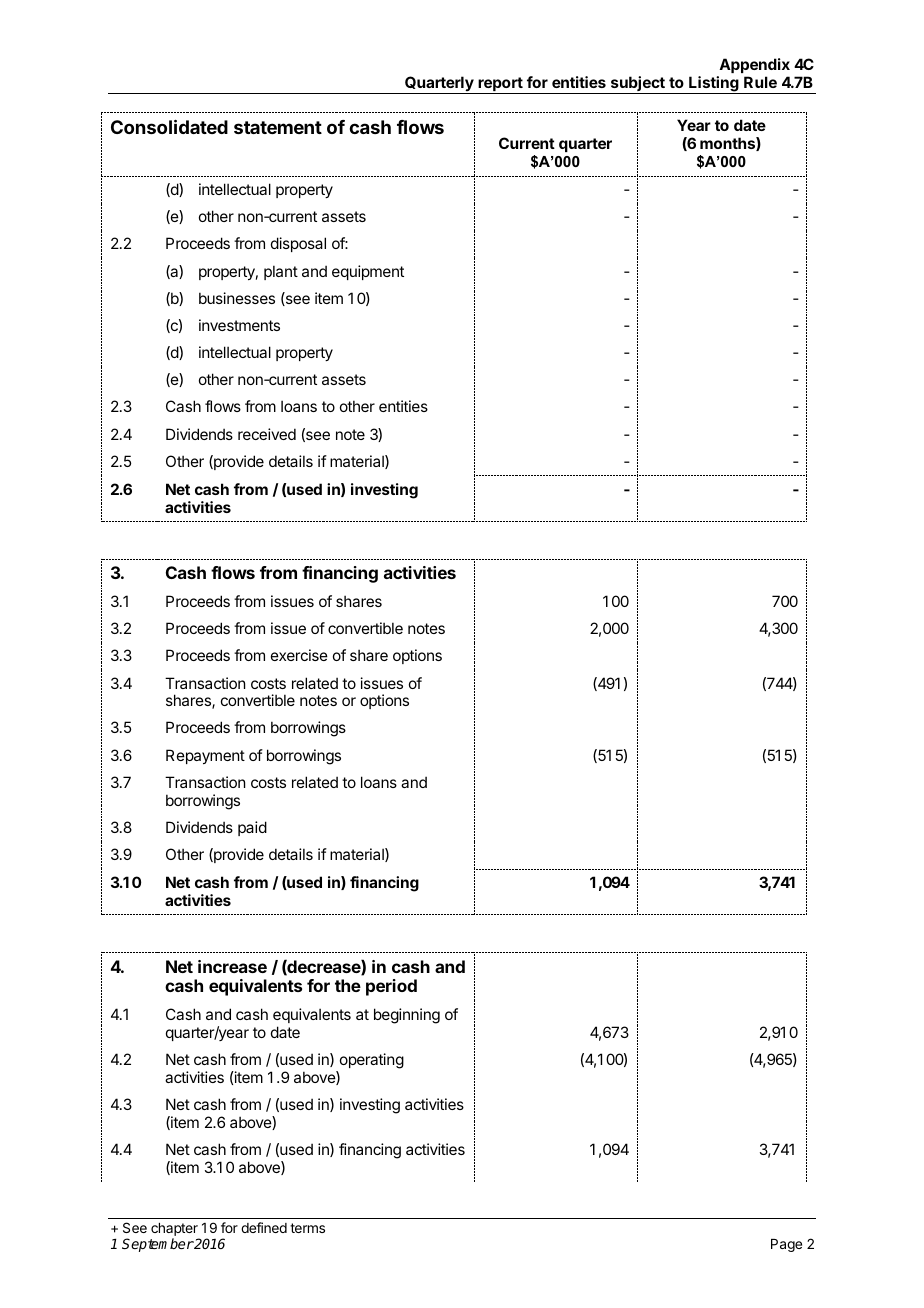 Image resolution: width=924 pixels, height=1308 pixels. I want to click on report, so click(500, 85).
